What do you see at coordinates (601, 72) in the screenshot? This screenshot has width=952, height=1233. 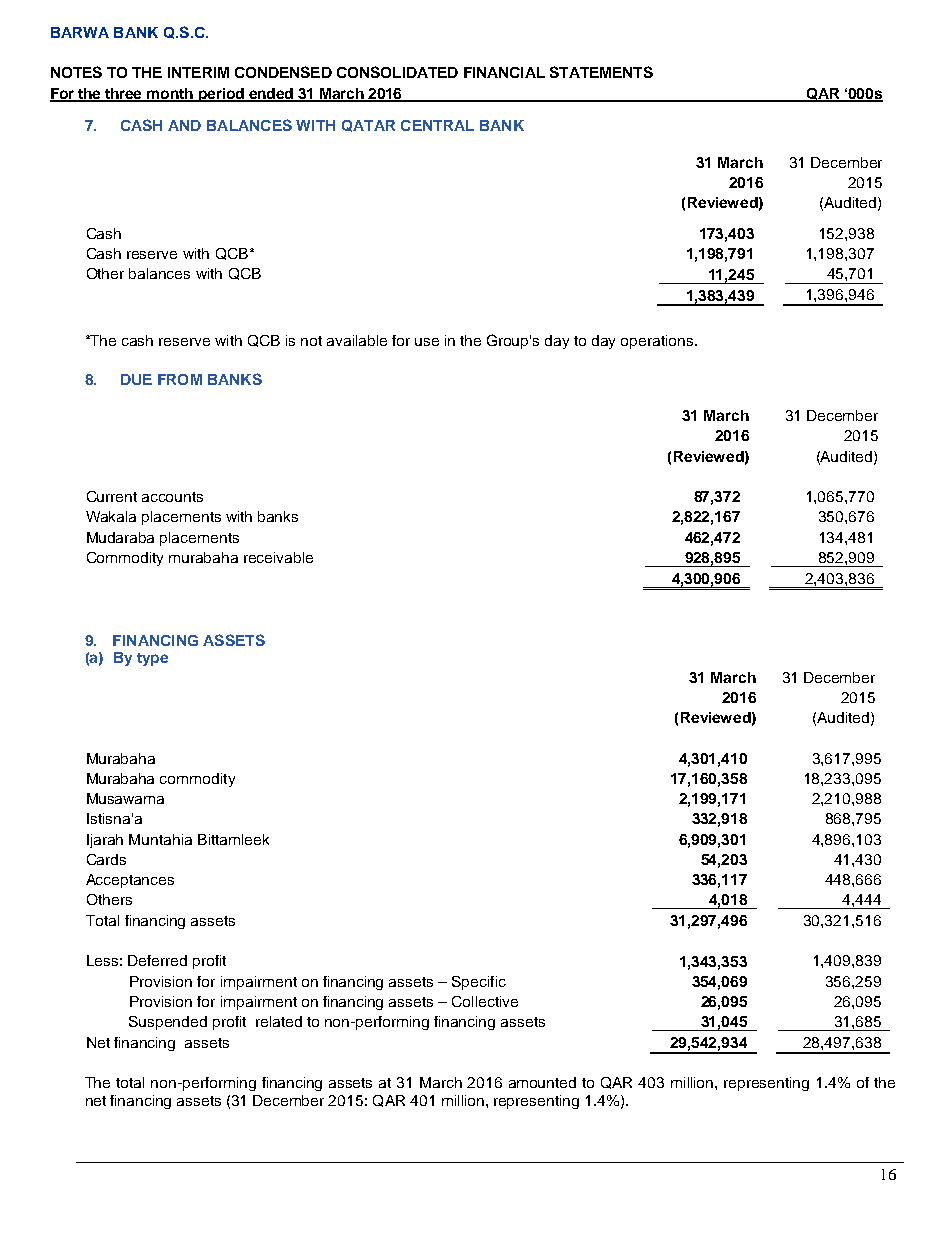 I see `STATEMENTS` at bounding box center [601, 72].
